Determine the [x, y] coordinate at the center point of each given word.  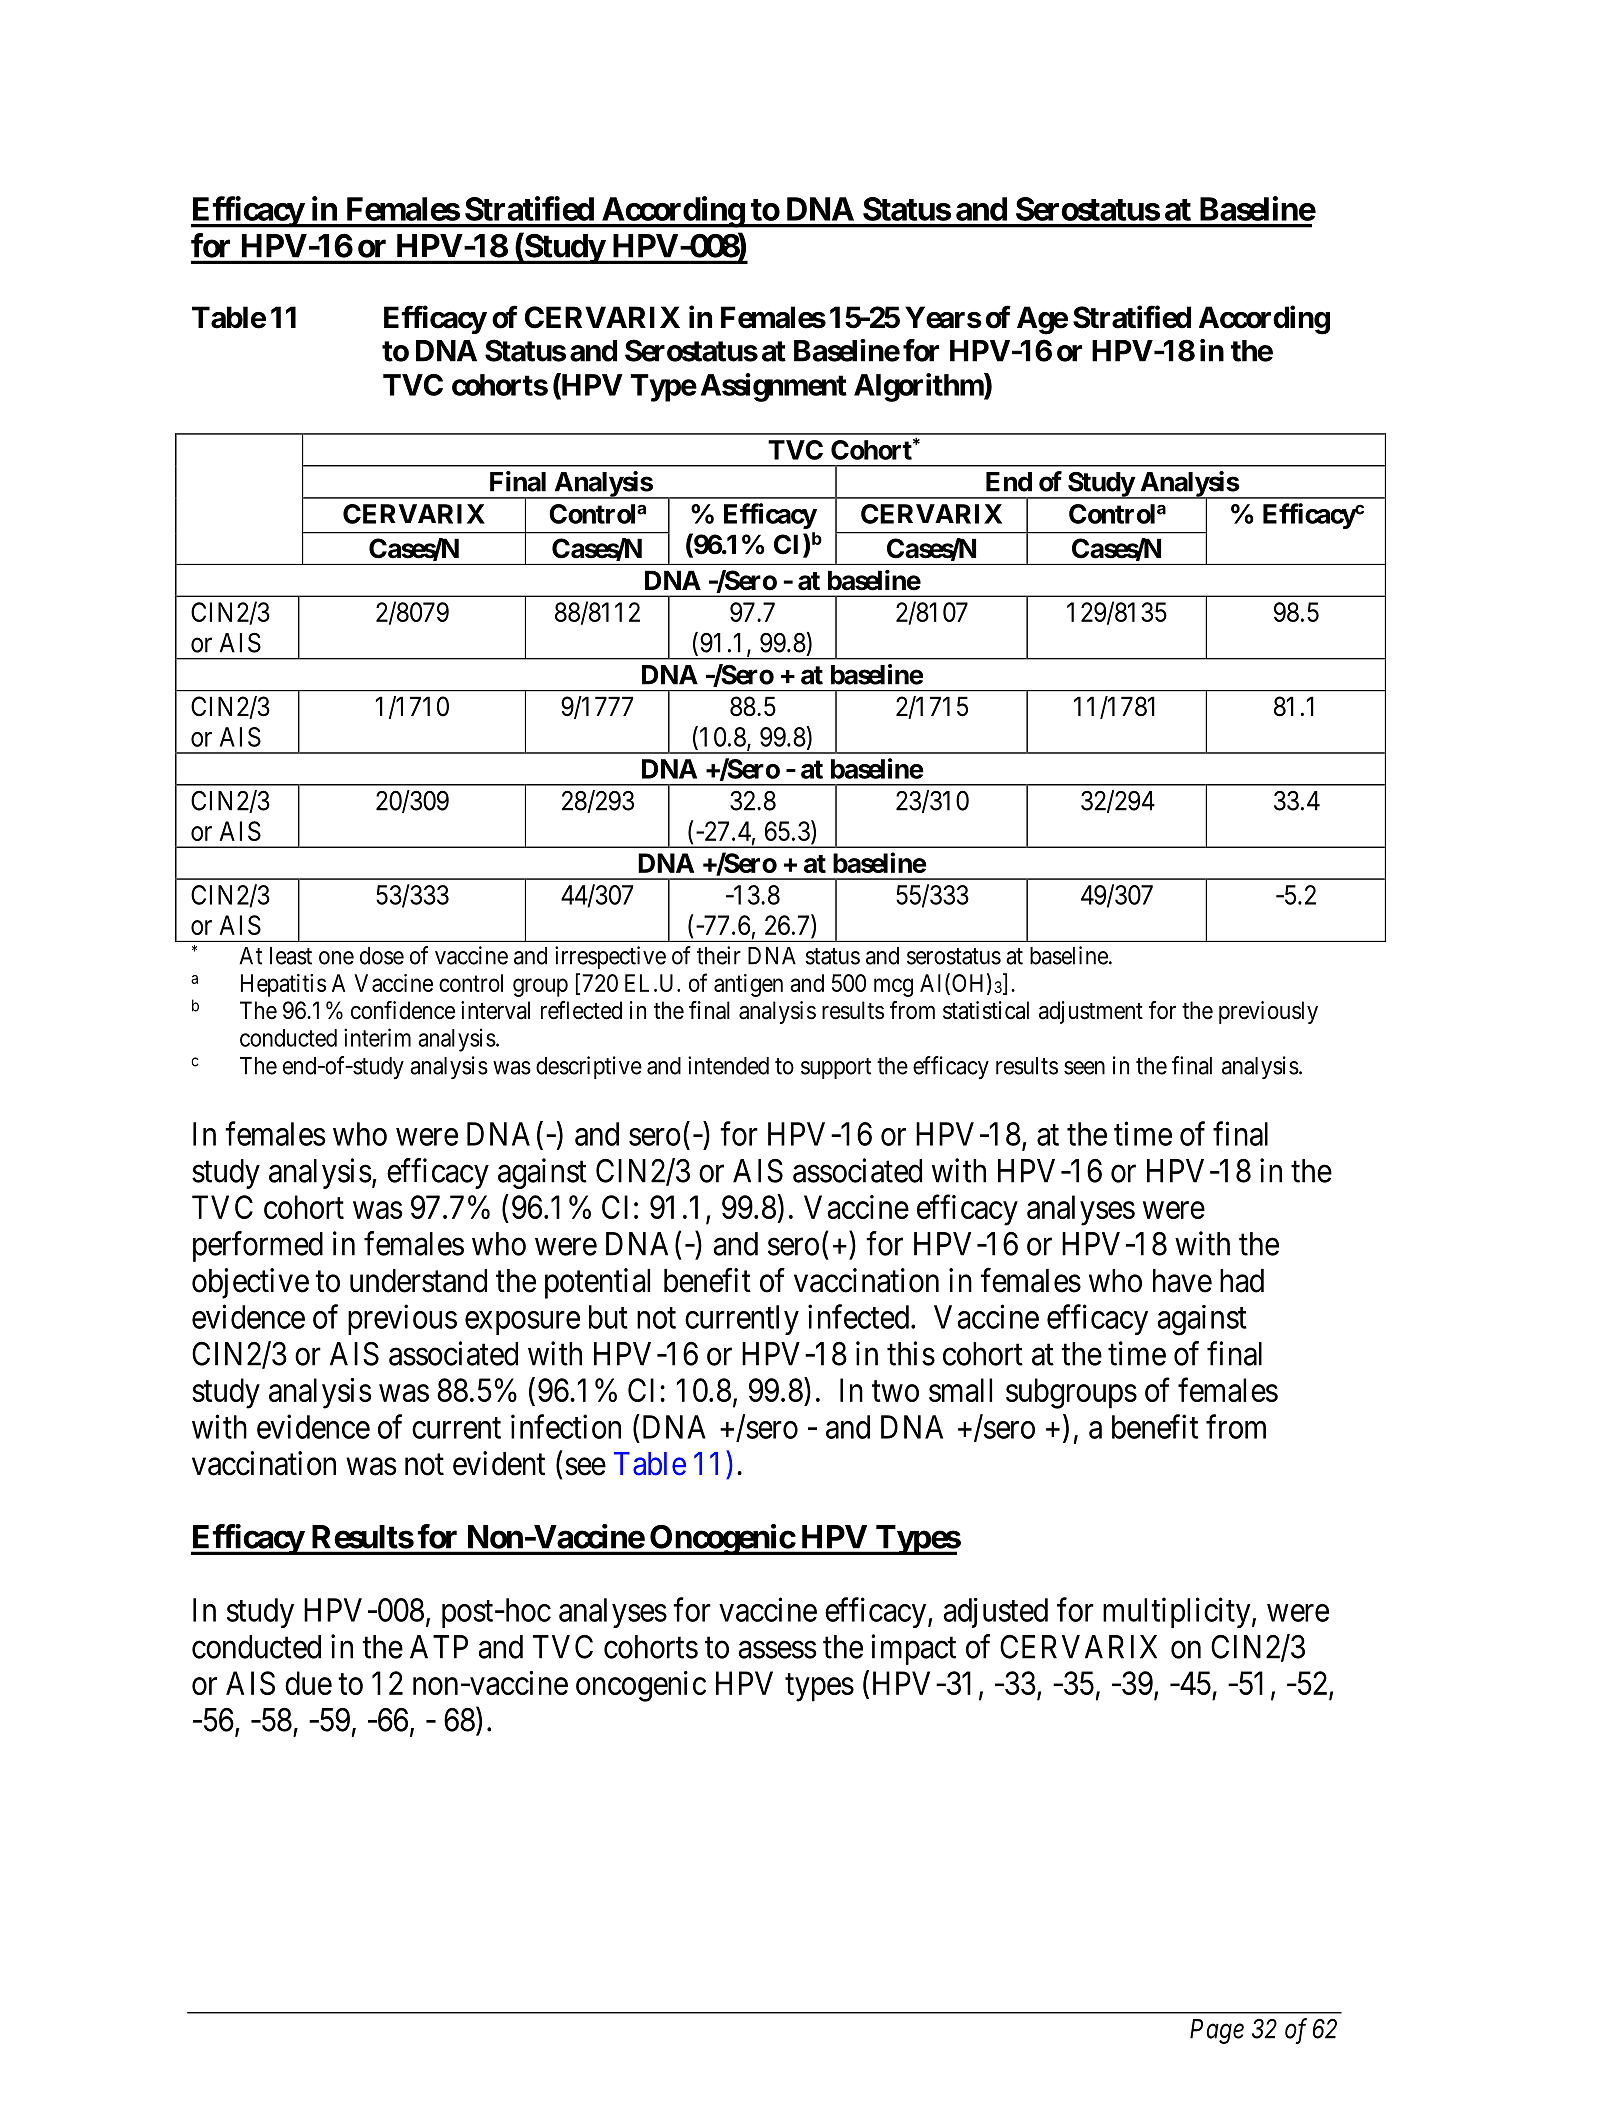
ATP [439, 1647]
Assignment [774, 387]
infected [860, 1316]
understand [418, 1281]
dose [382, 956]
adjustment [1091, 1012]
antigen [748, 985]
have [1182, 1281]
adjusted [995, 1613]
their [719, 955]
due [308, 1683]
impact [913, 1649]
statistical [986, 1010]
